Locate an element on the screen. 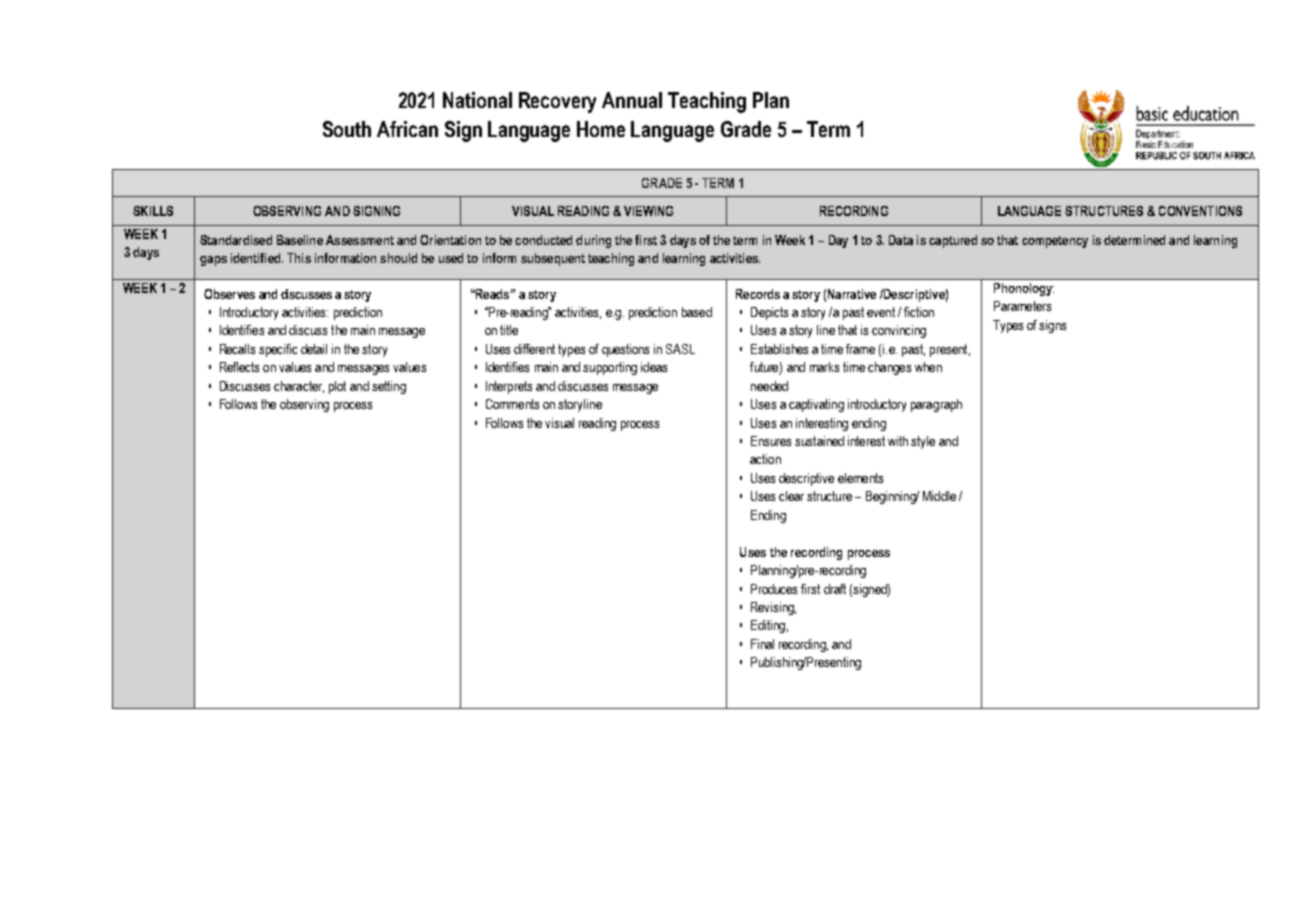  clear is located at coordinates (791, 496).
